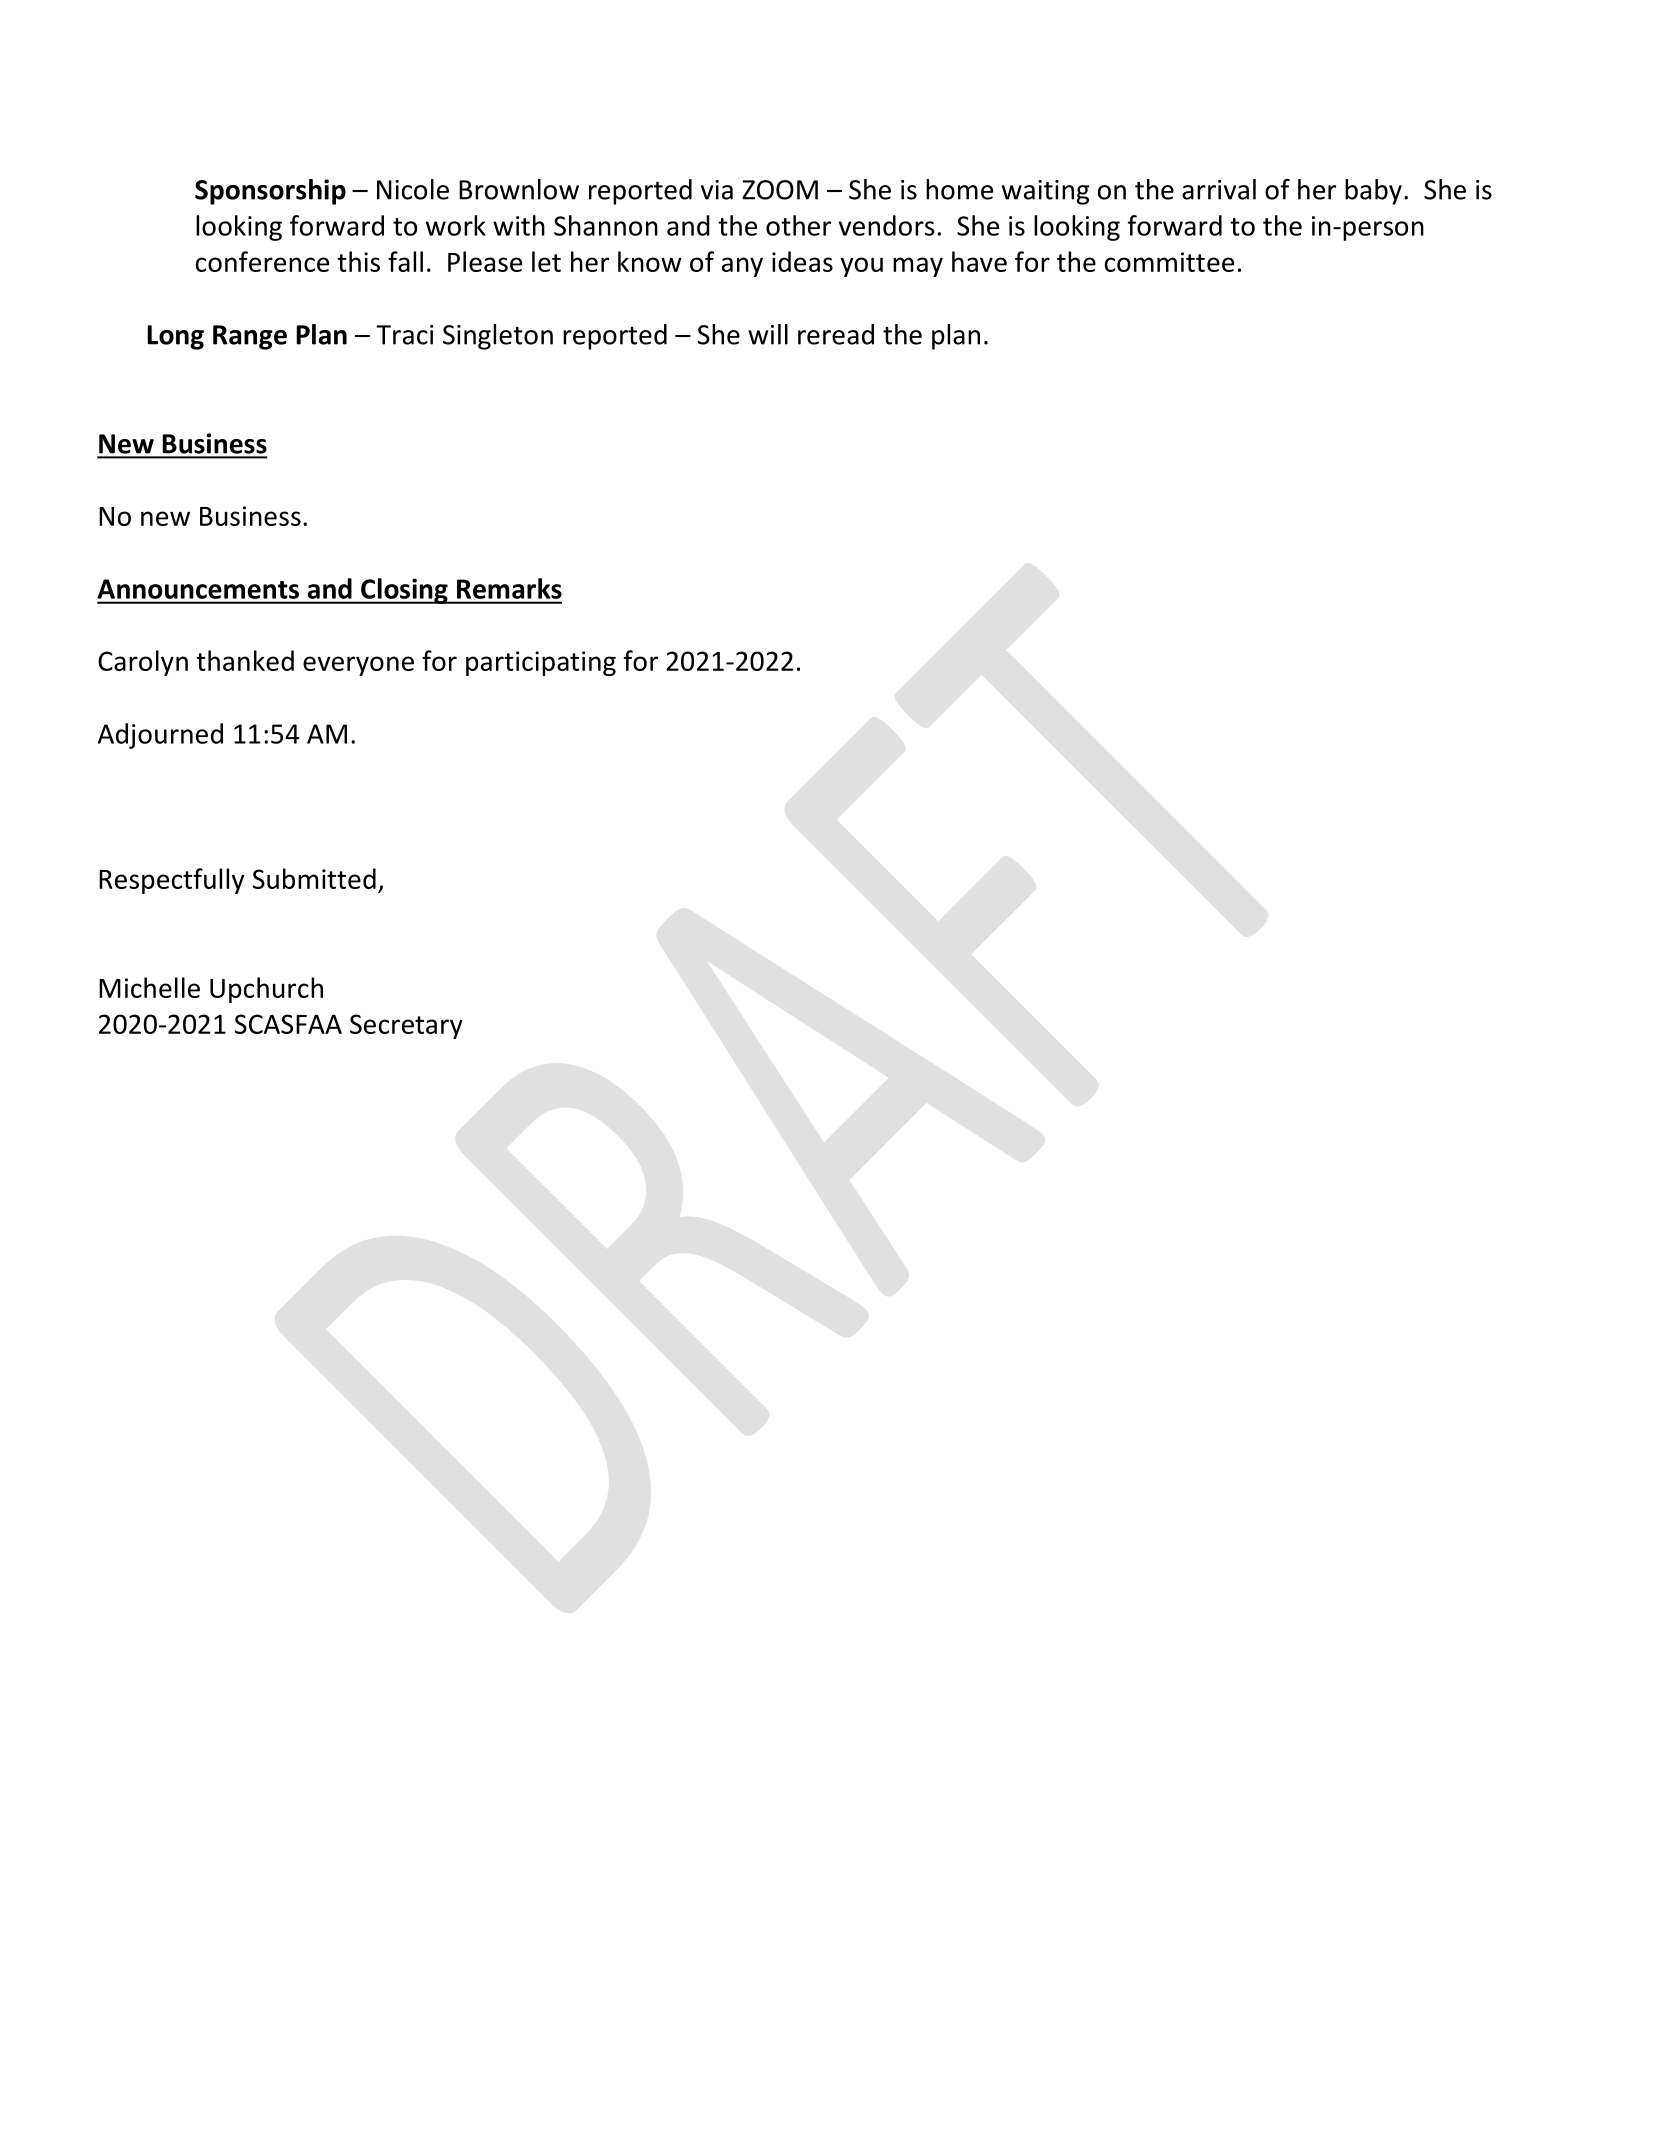 The image size is (1654, 2141). Describe the element at coordinates (149, 987) in the screenshot. I see `Michelle` at that location.
